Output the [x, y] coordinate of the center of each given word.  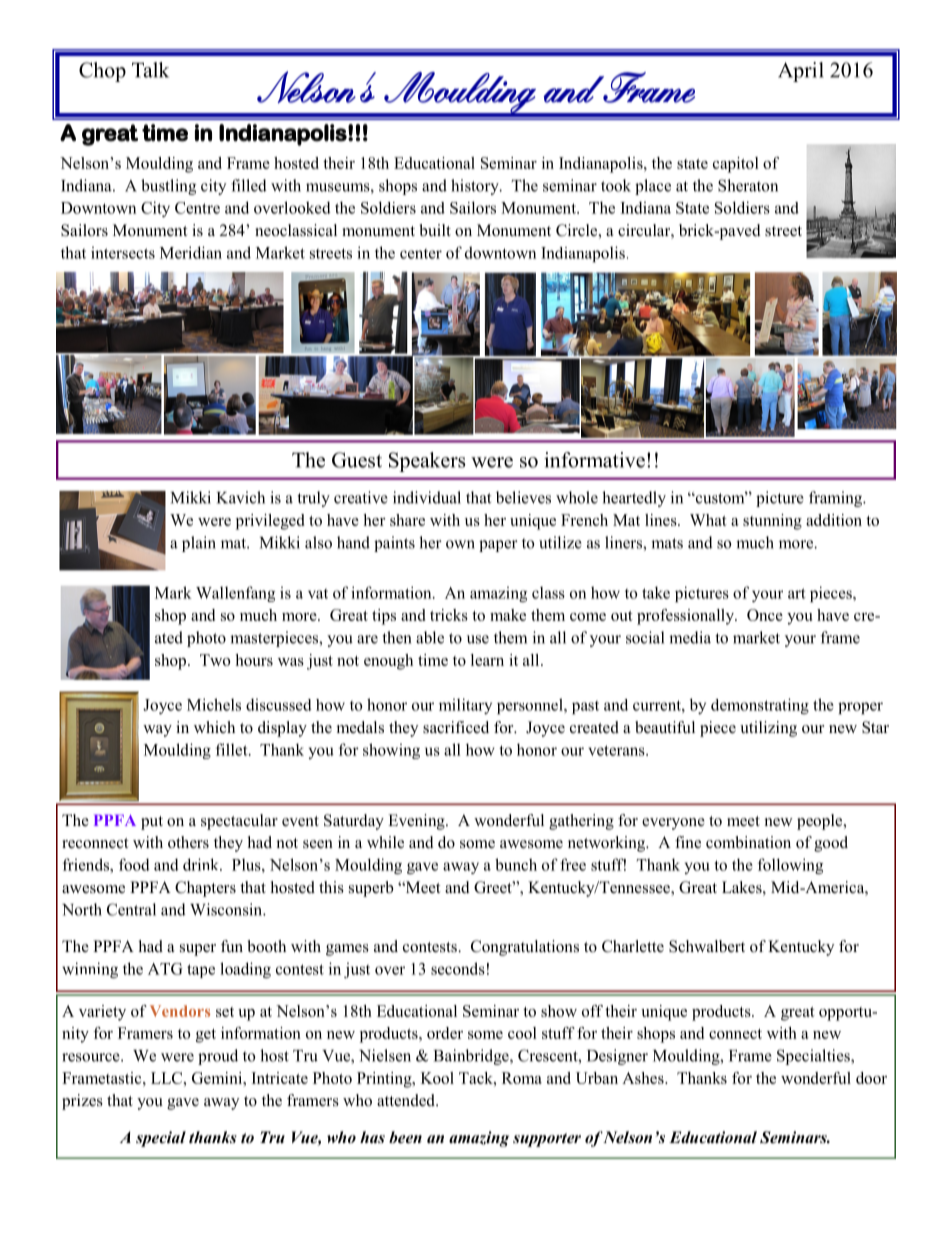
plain [199, 544]
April [801, 72]
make [508, 615]
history [476, 187]
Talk [150, 70]
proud [218, 1057]
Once [765, 615]
